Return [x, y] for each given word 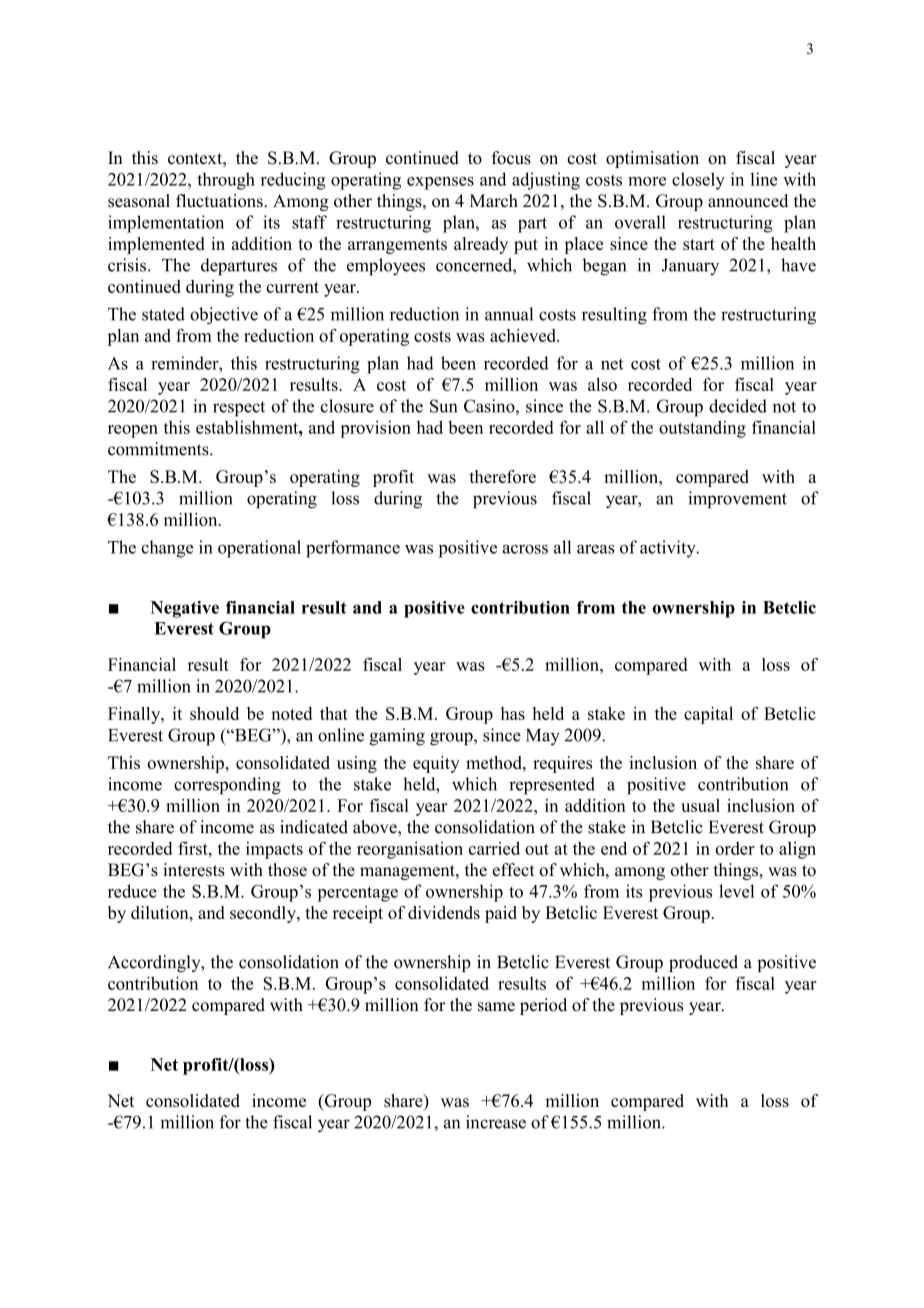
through [226, 181]
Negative [185, 609]
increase [496, 1122]
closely [698, 181]
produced [703, 963]
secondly [264, 914]
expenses [440, 183]
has [513, 713]
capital [708, 715]
